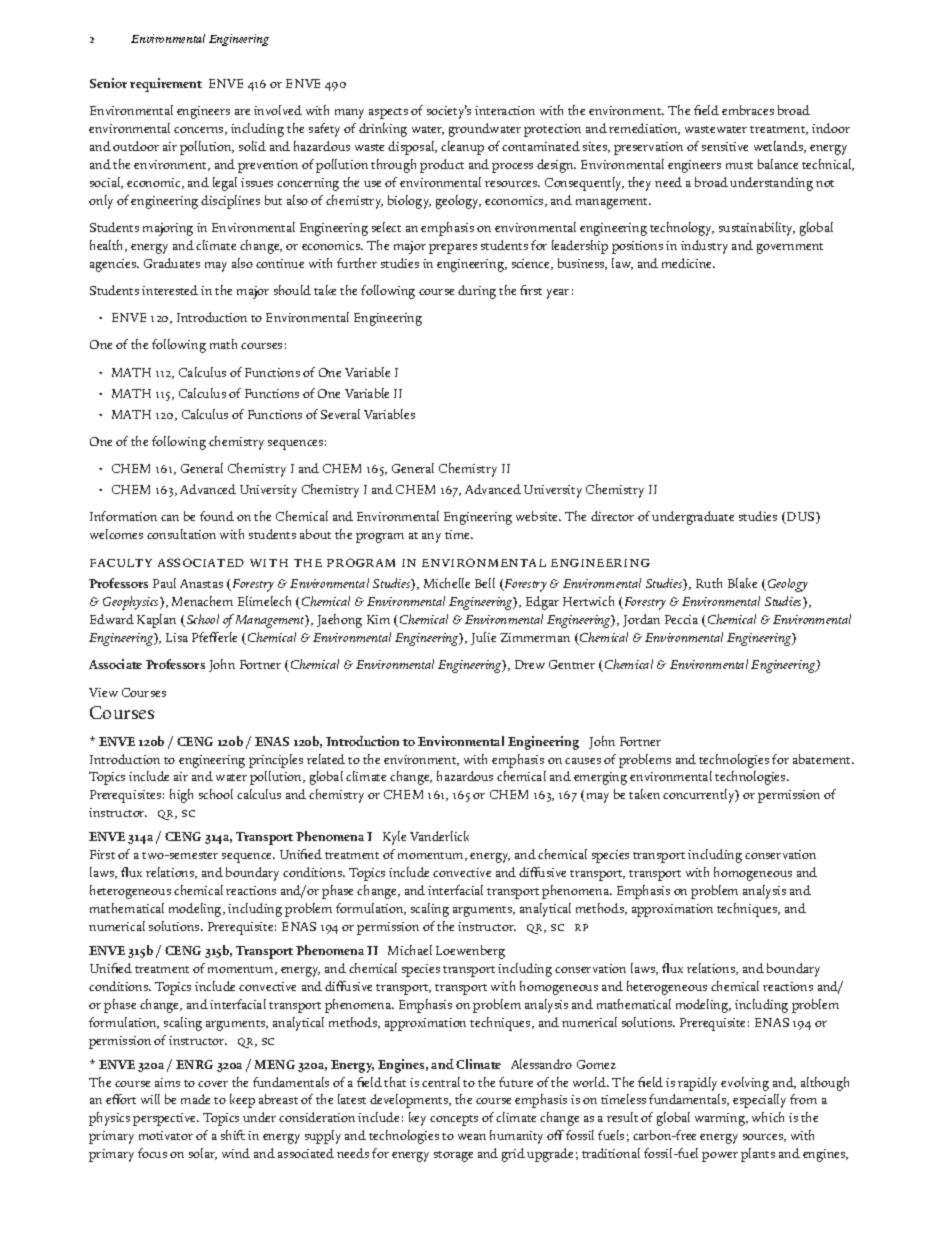 The image size is (952, 1233). I want to click on found, so click(217, 516).
